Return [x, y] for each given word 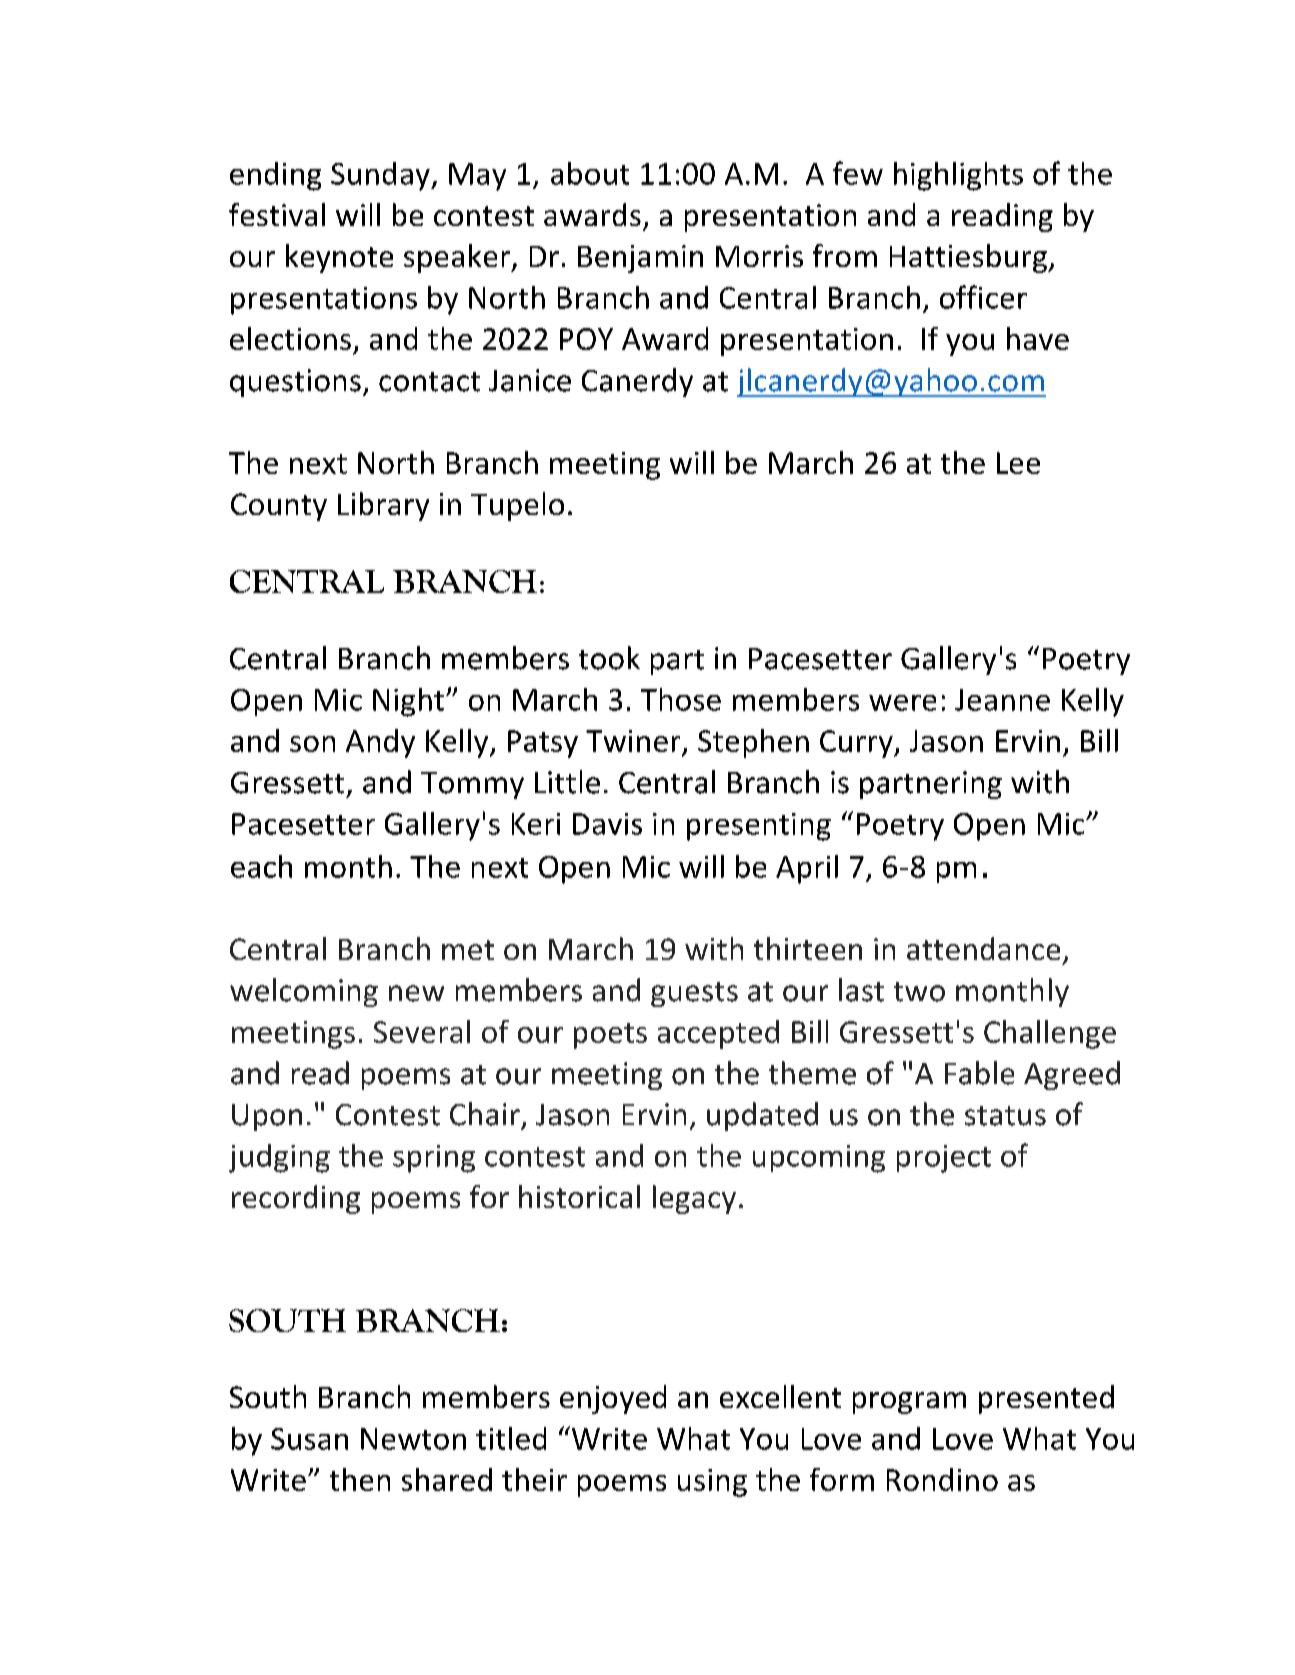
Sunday [381, 176]
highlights [958, 176]
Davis [607, 824]
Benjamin [640, 259]
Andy [380, 743]
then [360, 1479]
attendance [983, 948]
